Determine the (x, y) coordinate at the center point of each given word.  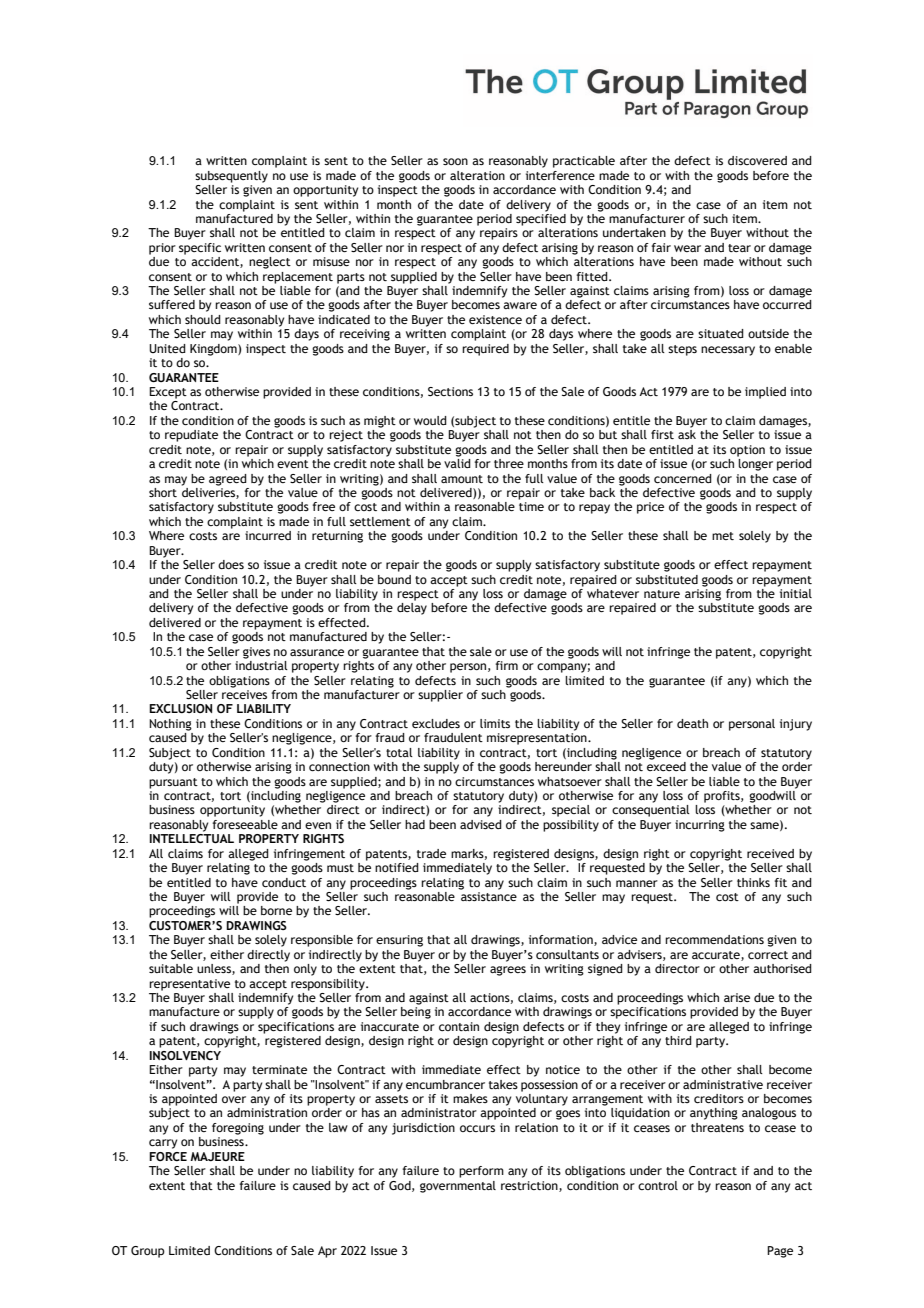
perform (481, 1172)
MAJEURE (217, 1156)
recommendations (714, 939)
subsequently (231, 177)
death (692, 723)
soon (455, 161)
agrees (508, 971)
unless (215, 969)
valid (457, 463)
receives (244, 694)
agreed (228, 480)
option (747, 451)
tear (739, 248)
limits (495, 723)
